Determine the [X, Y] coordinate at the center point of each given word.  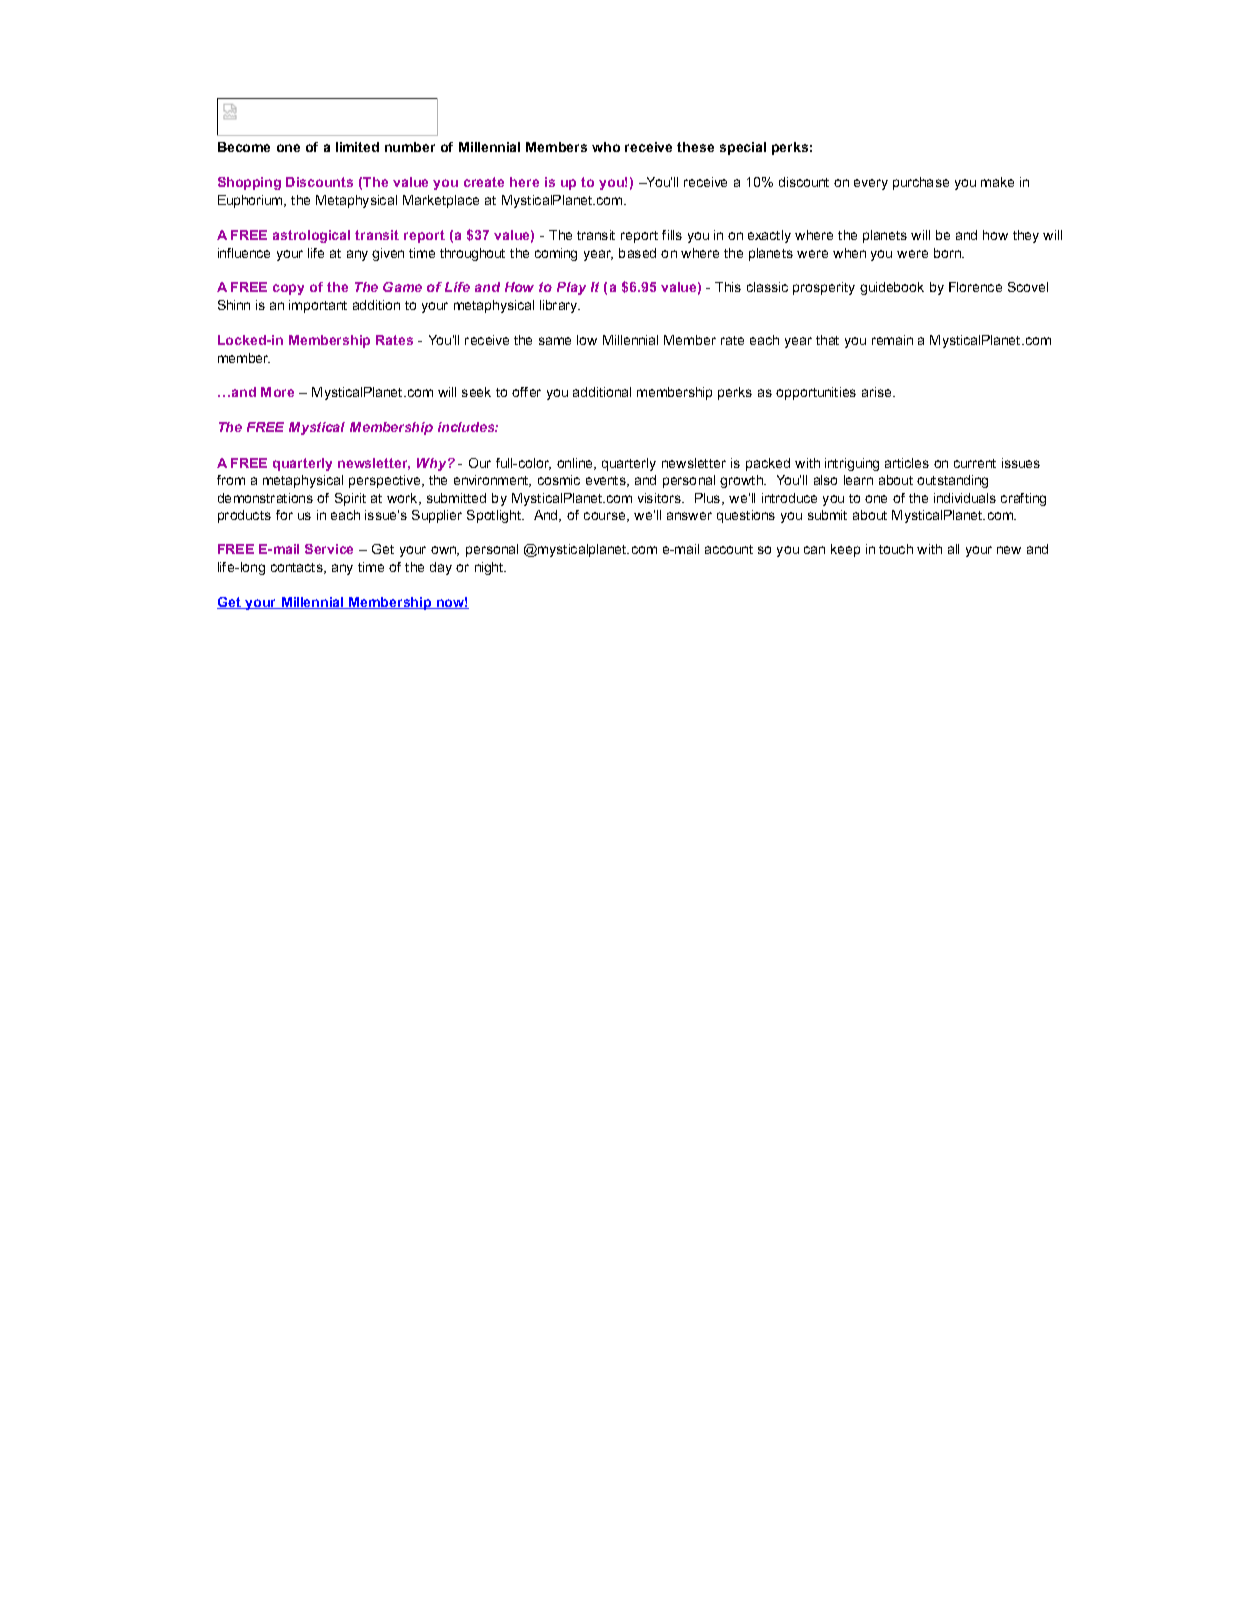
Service [329, 549]
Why [433, 464]
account [729, 549]
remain [892, 340]
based [637, 253]
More [277, 392]
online [576, 464]
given [388, 254]
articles [907, 463]
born [949, 253]
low [587, 340]
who [606, 147]
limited [357, 147]
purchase [921, 183]
